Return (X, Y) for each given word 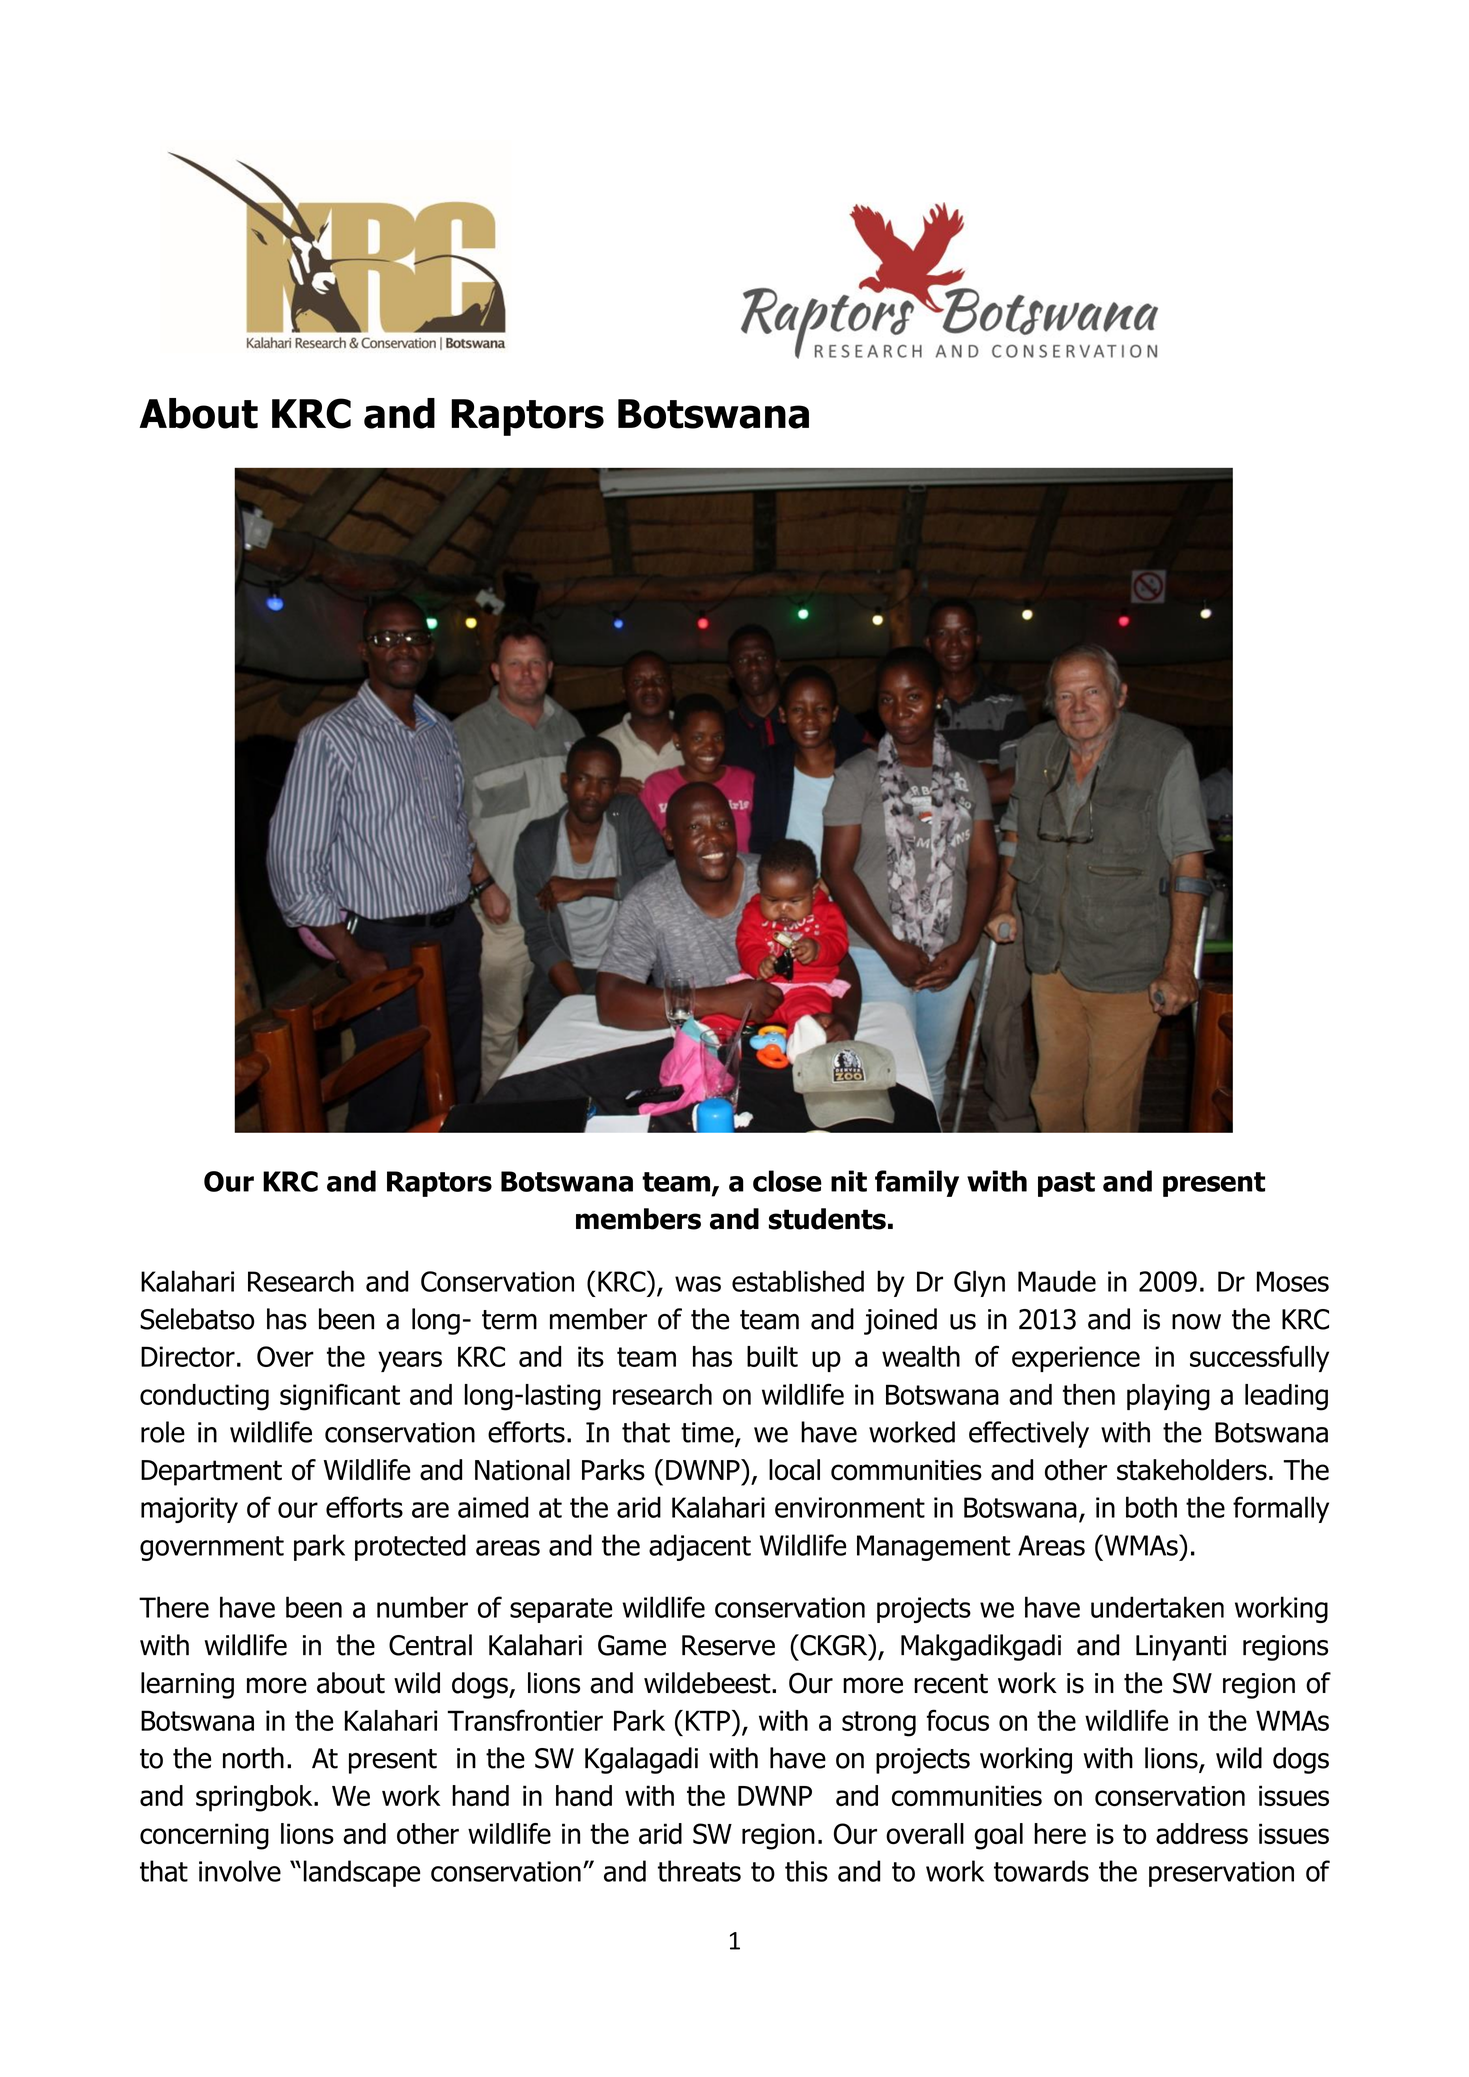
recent (951, 1684)
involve (240, 1871)
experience (1076, 1359)
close (787, 1181)
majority (189, 1510)
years (410, 1361)
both (1151, 1507)
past (1066, 1184)
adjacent (700, 1547)
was (698, 1284)
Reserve (728, 1645)
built (772, 1356)
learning (187, 1685)
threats (699, 1871)
